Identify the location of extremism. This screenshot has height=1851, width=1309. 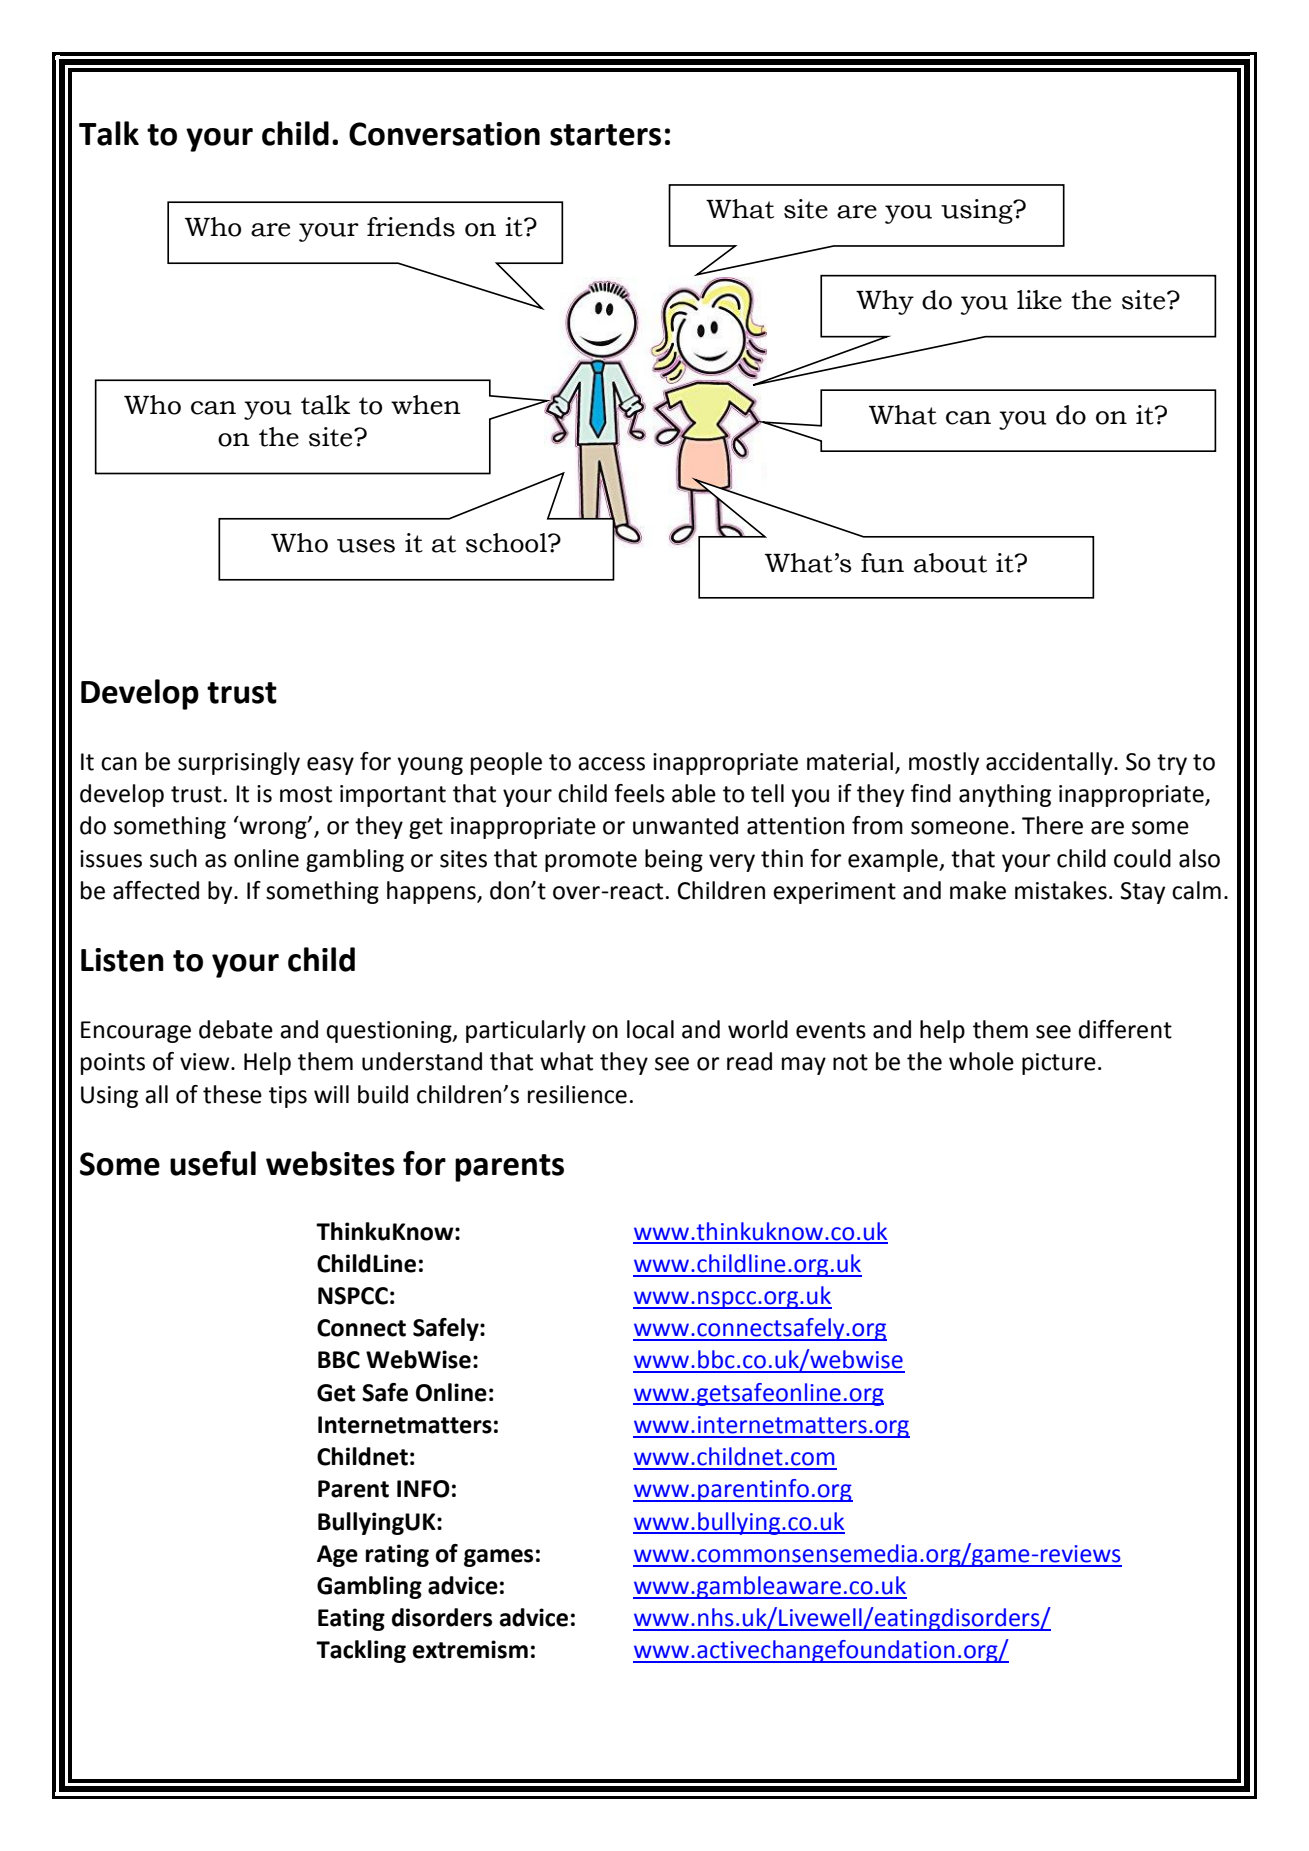
(470, 1649).
